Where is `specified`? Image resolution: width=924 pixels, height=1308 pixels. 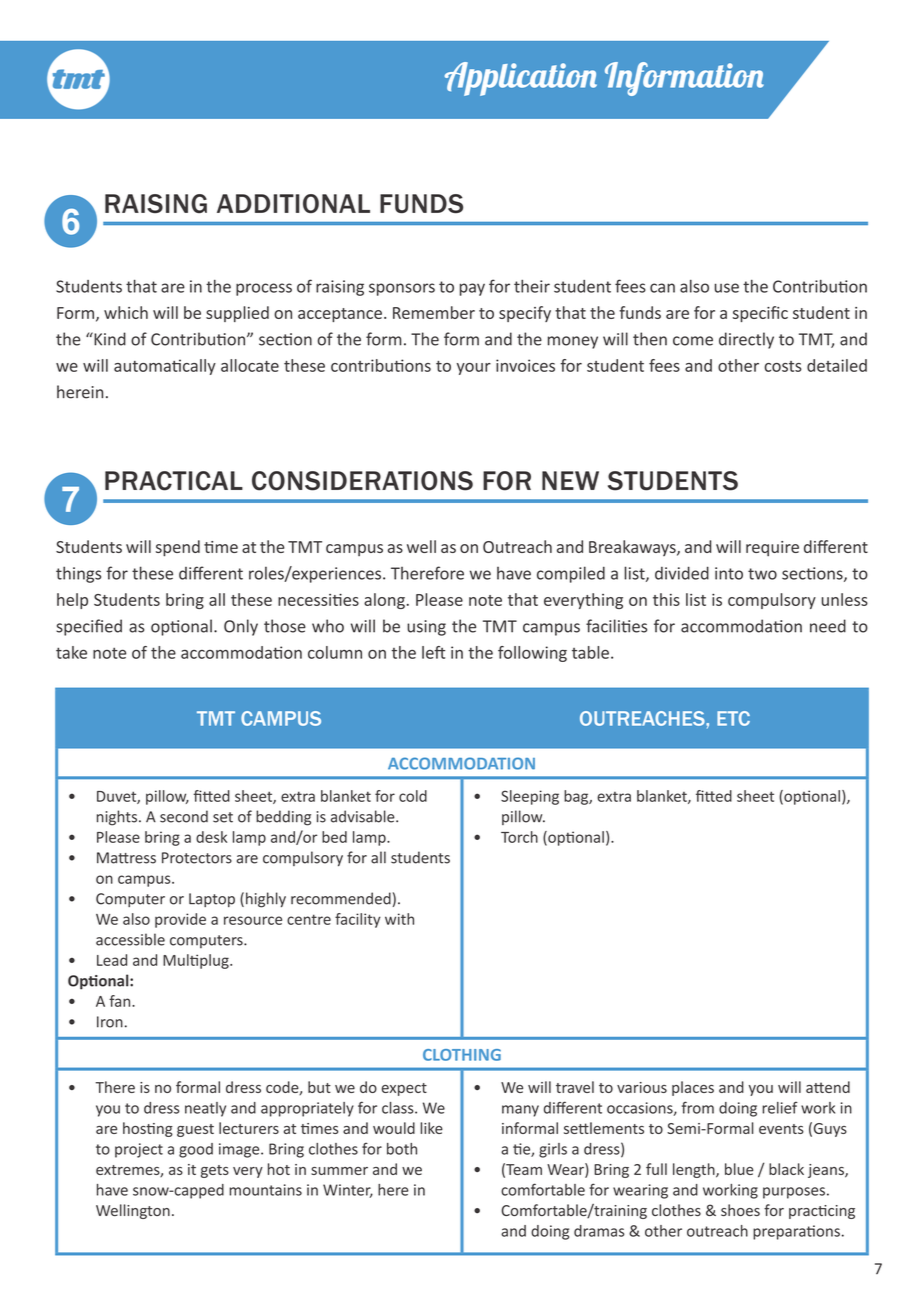 specified is located at coordinates (89, 627).
